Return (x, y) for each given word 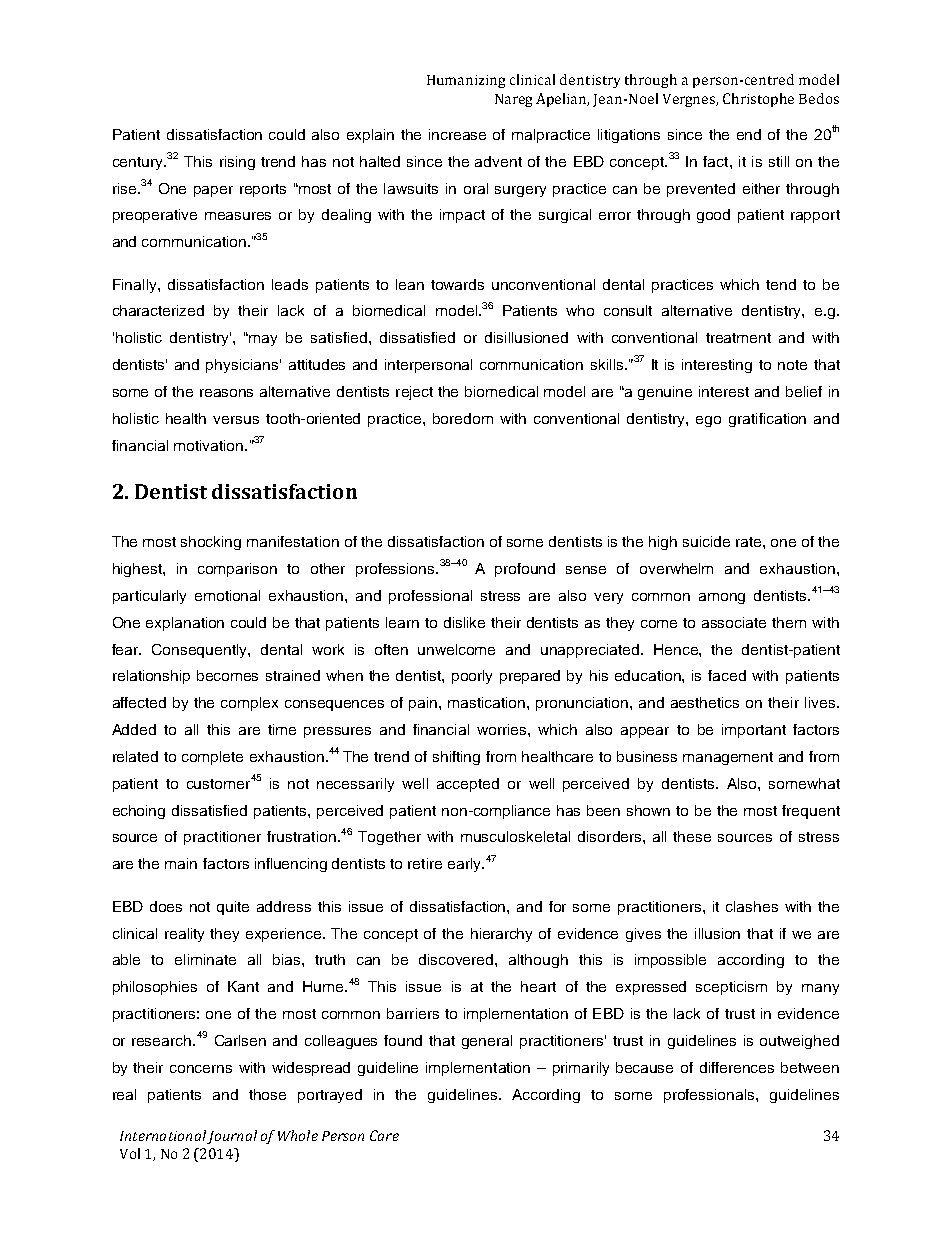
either (761, 188)
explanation (185, 624)
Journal (232, 1137)
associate (734, 622)
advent (498, 161)
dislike (464, 622)
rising (237, 163)
